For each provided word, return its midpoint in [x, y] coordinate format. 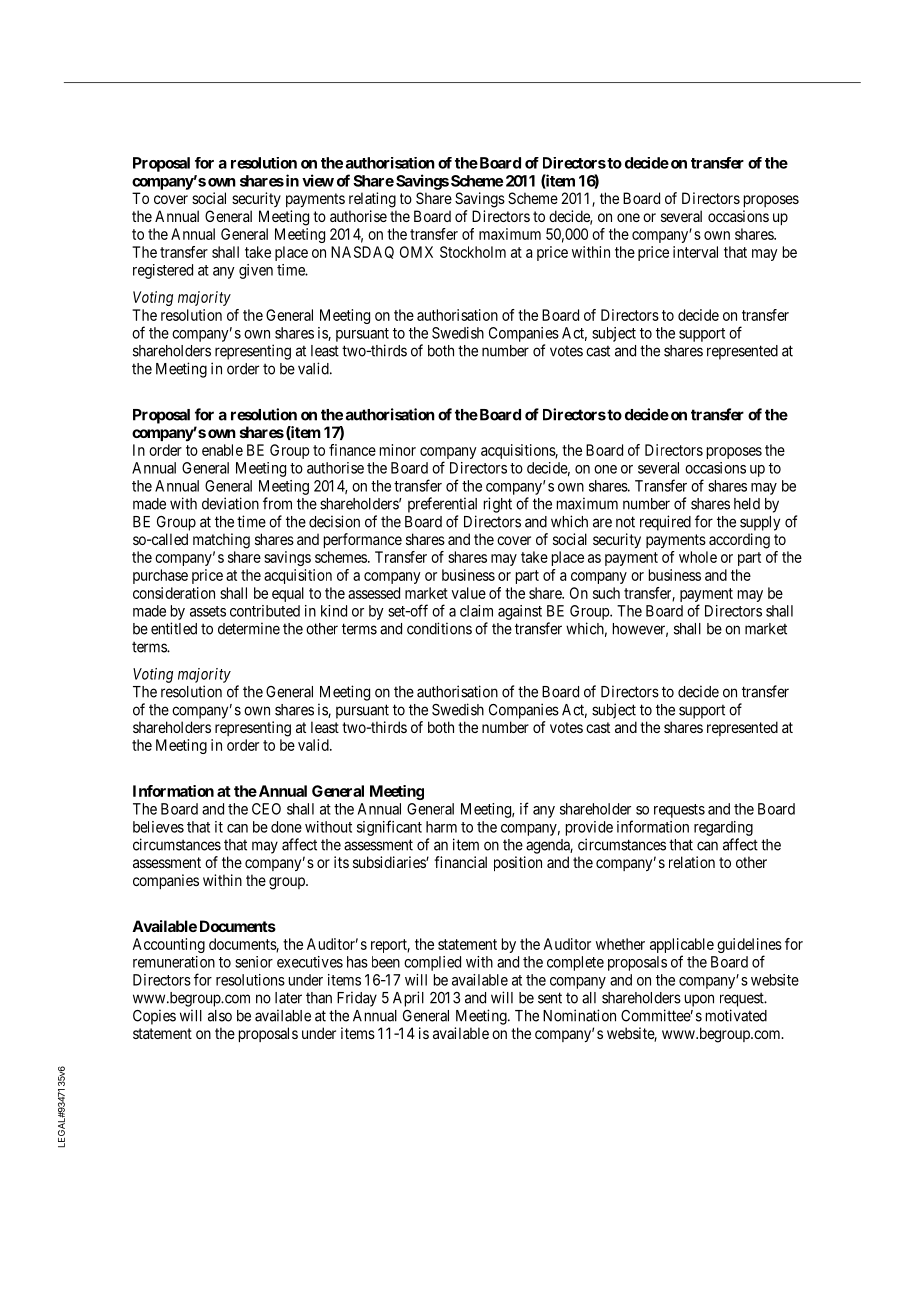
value [468, 593]
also [220, 1016]
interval [695, 252]
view [318, 180]
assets [208, 611]
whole [698, 557]
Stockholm [473, 252]
